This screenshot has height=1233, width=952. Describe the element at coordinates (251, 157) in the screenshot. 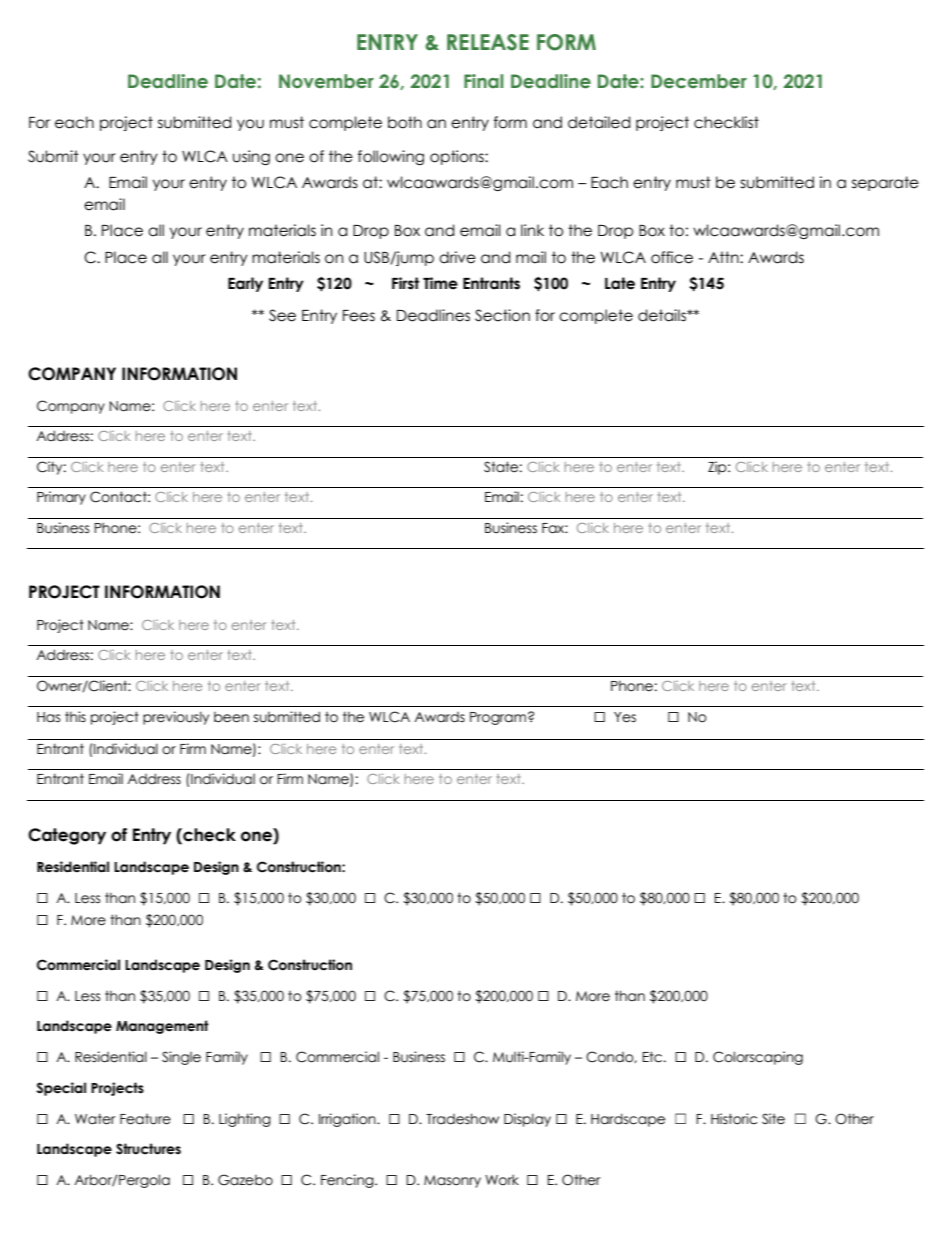

I see `using` at that location.
